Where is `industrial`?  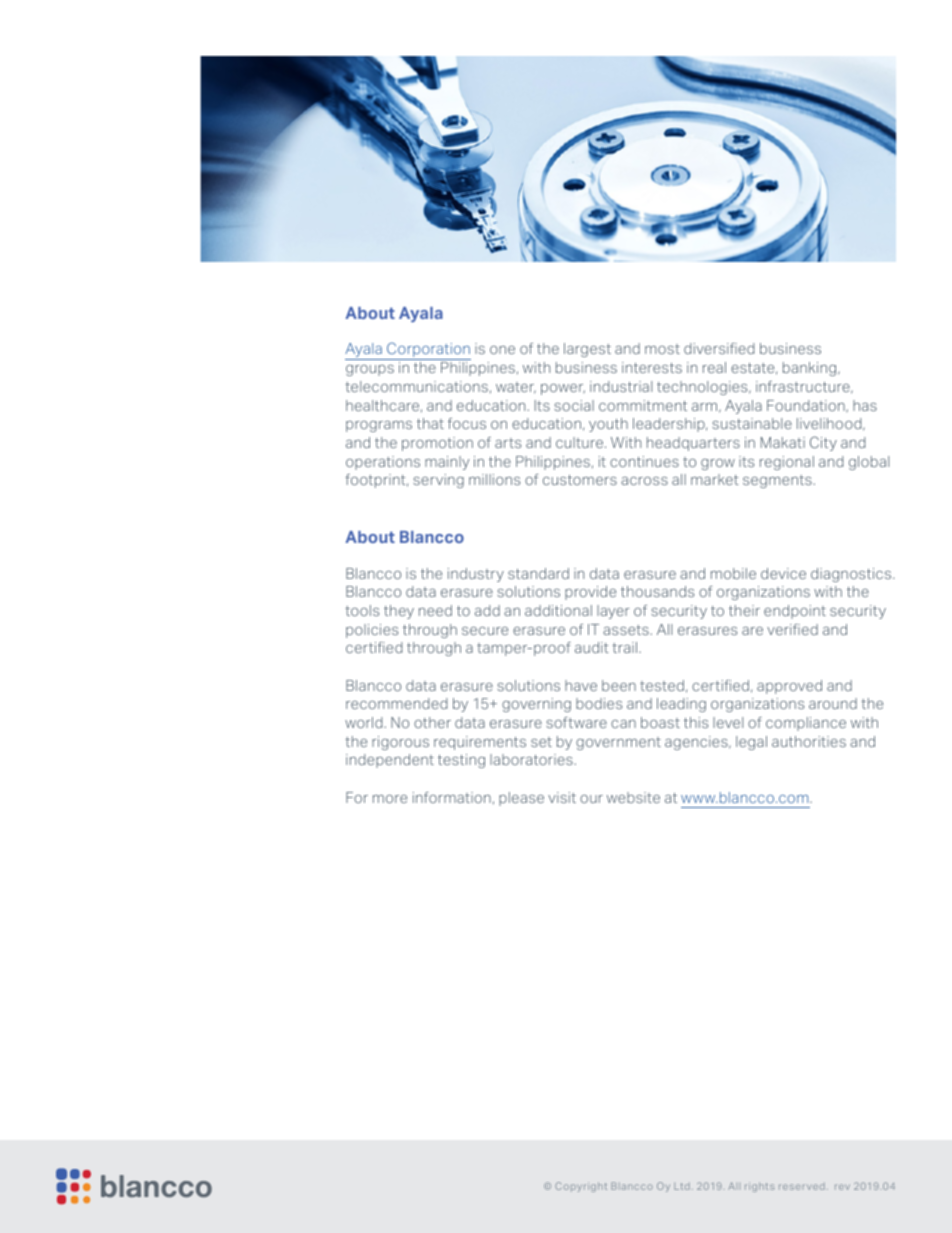 industrial is located at coordinates (621, 386).
